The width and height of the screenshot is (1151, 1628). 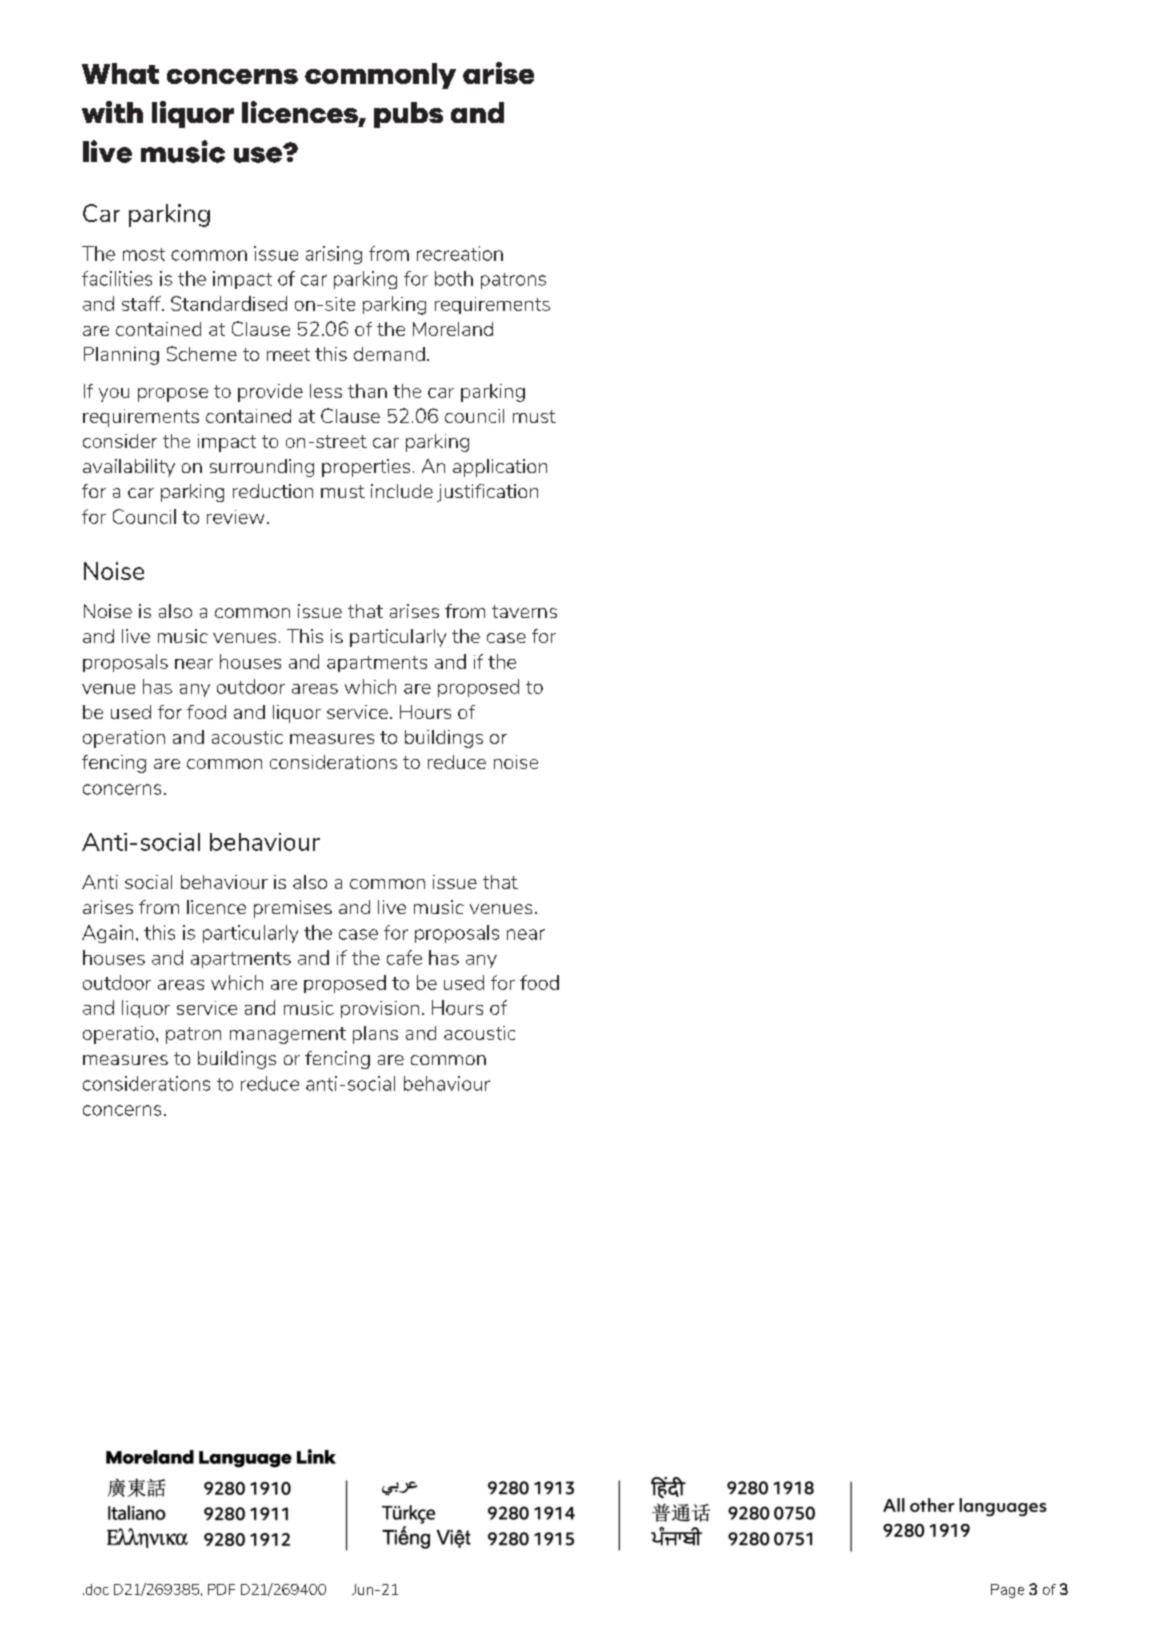 I want to click on Scheme, so click(x=202, y=353).
